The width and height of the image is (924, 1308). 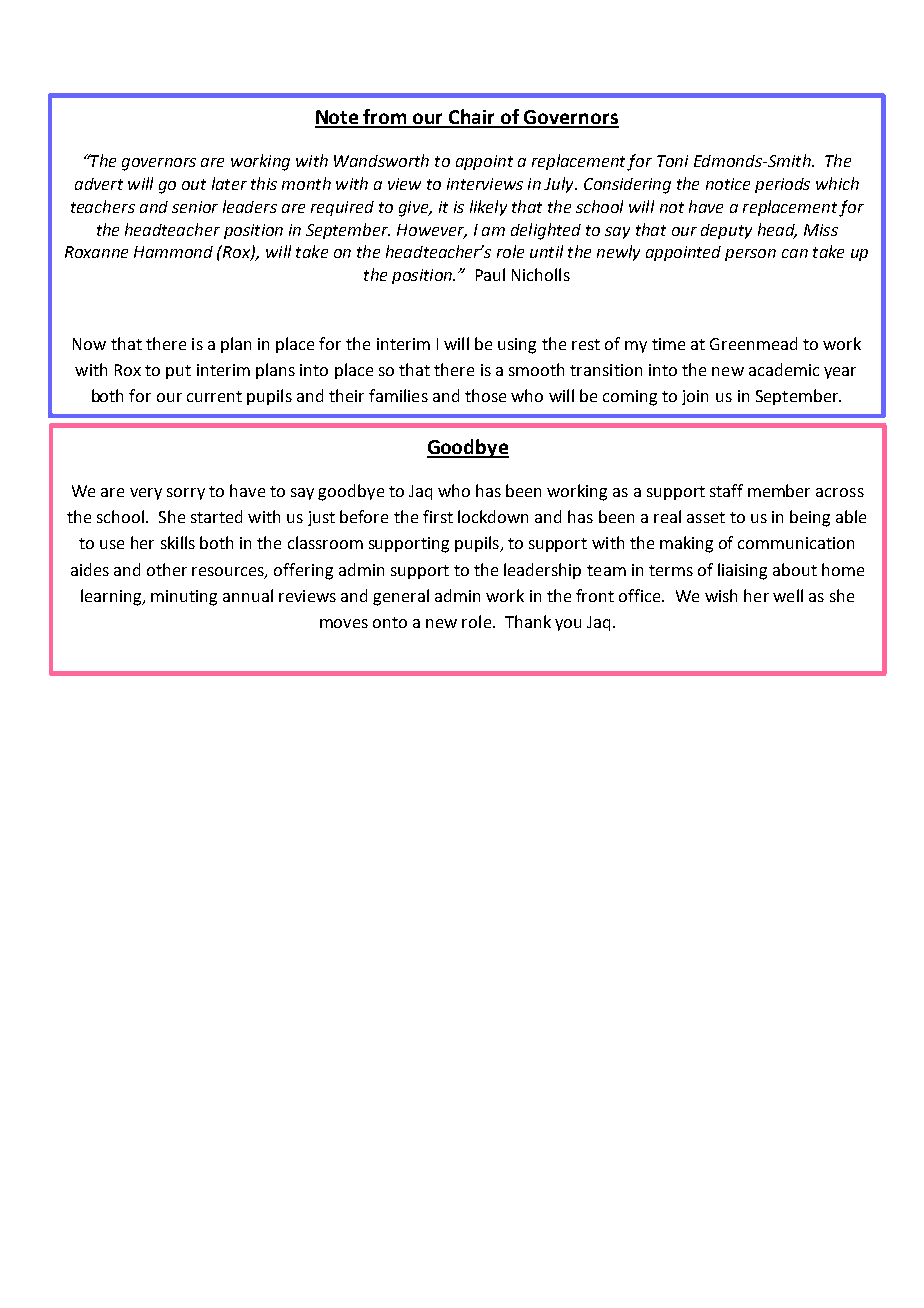 I want to click on Toni, so click(x=672, y=161).
